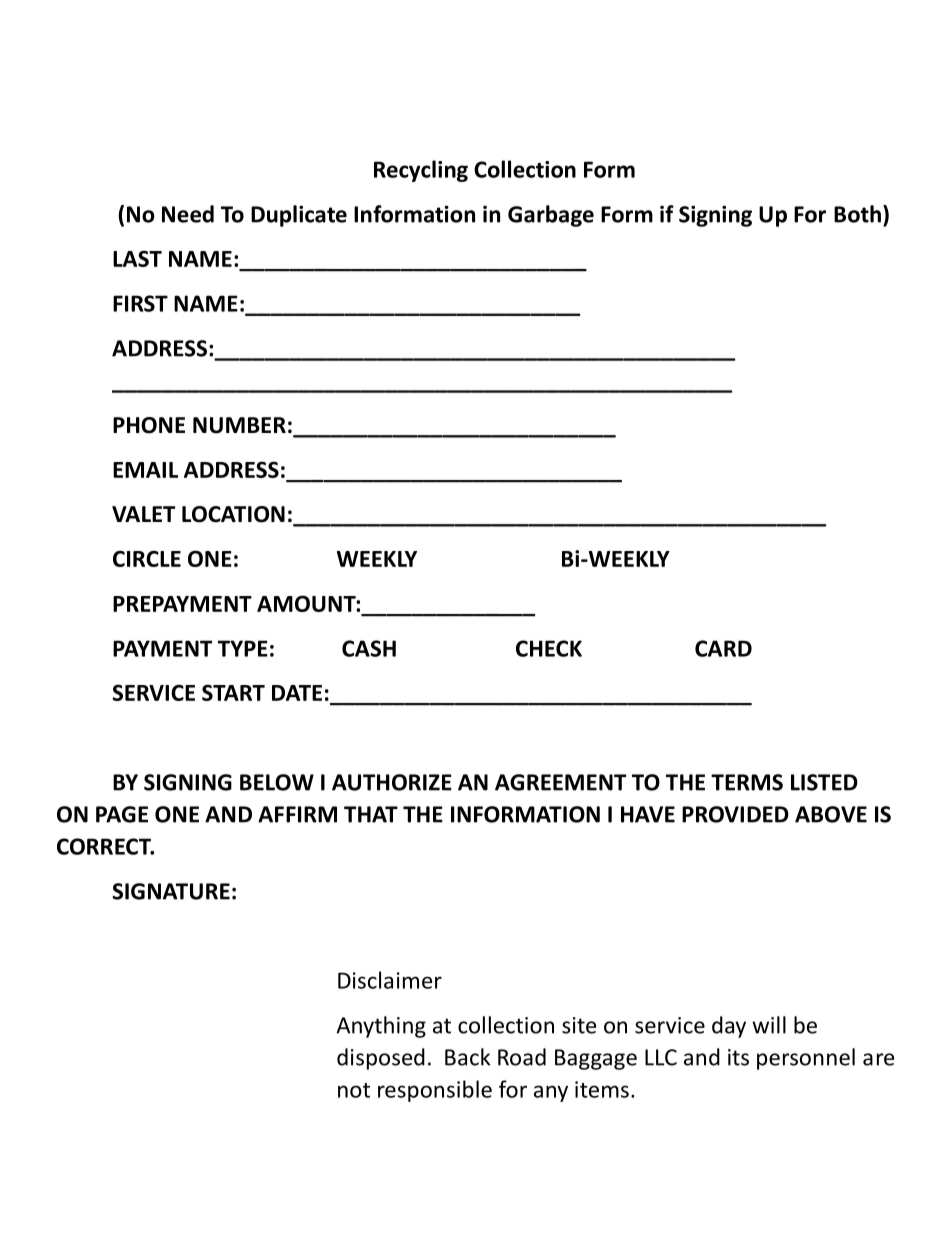  Describe the element at coordinates (551, 216) in the screenshot. I see `Garbage` at that location.
